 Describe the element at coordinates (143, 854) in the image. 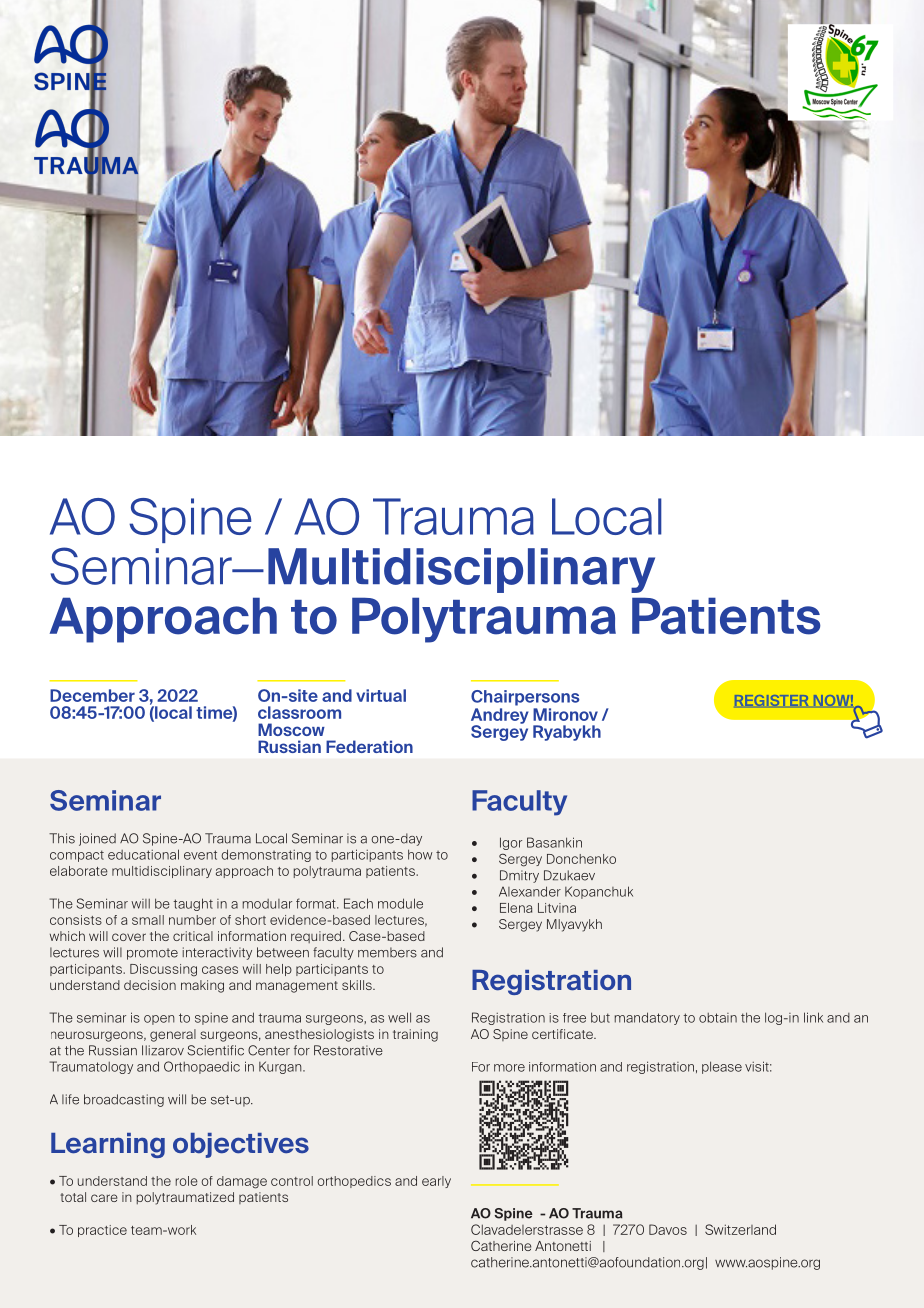

I see `educational` at that location.
